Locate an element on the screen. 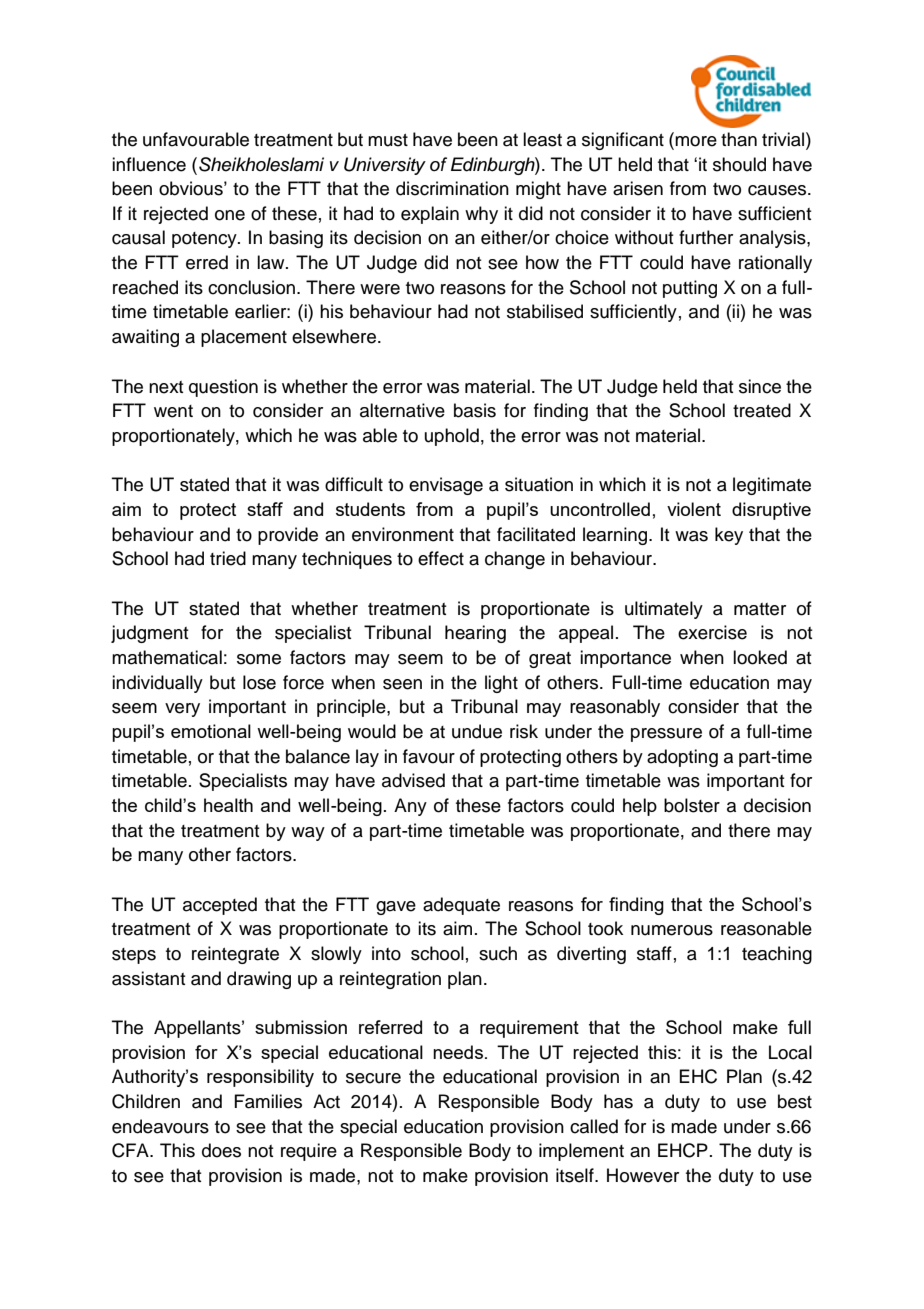 The image size is (924, 1309). numerous is located at coordinates (672, 930).
